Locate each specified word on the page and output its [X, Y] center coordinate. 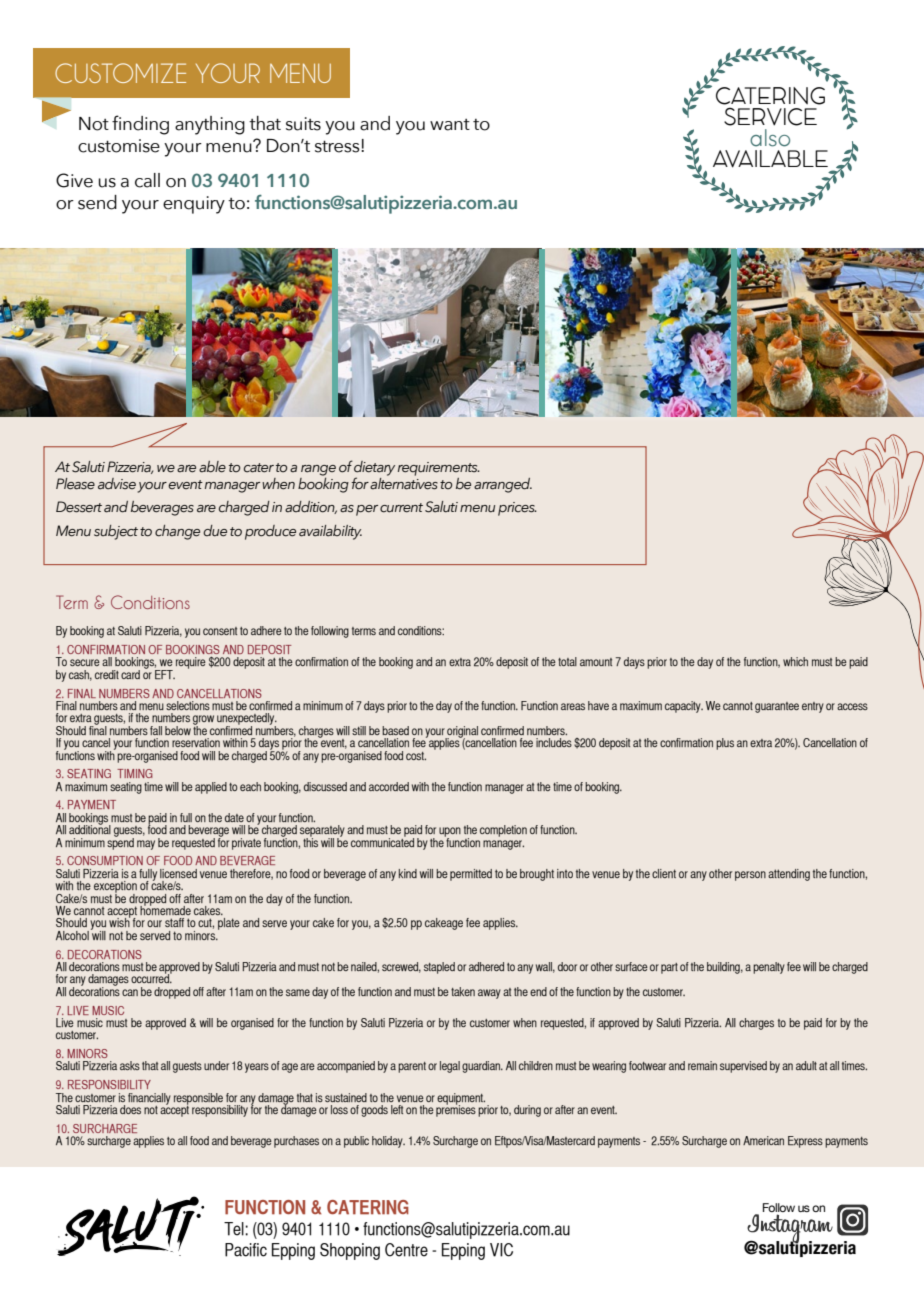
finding [140, 125]
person [750, 876]
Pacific [246, 1250]
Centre [406, 1250]
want [450, 125]
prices [517, 509]
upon [450, 833]
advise [117, 484]
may [146, 845]
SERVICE [770, 116]
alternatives [404, 484]
